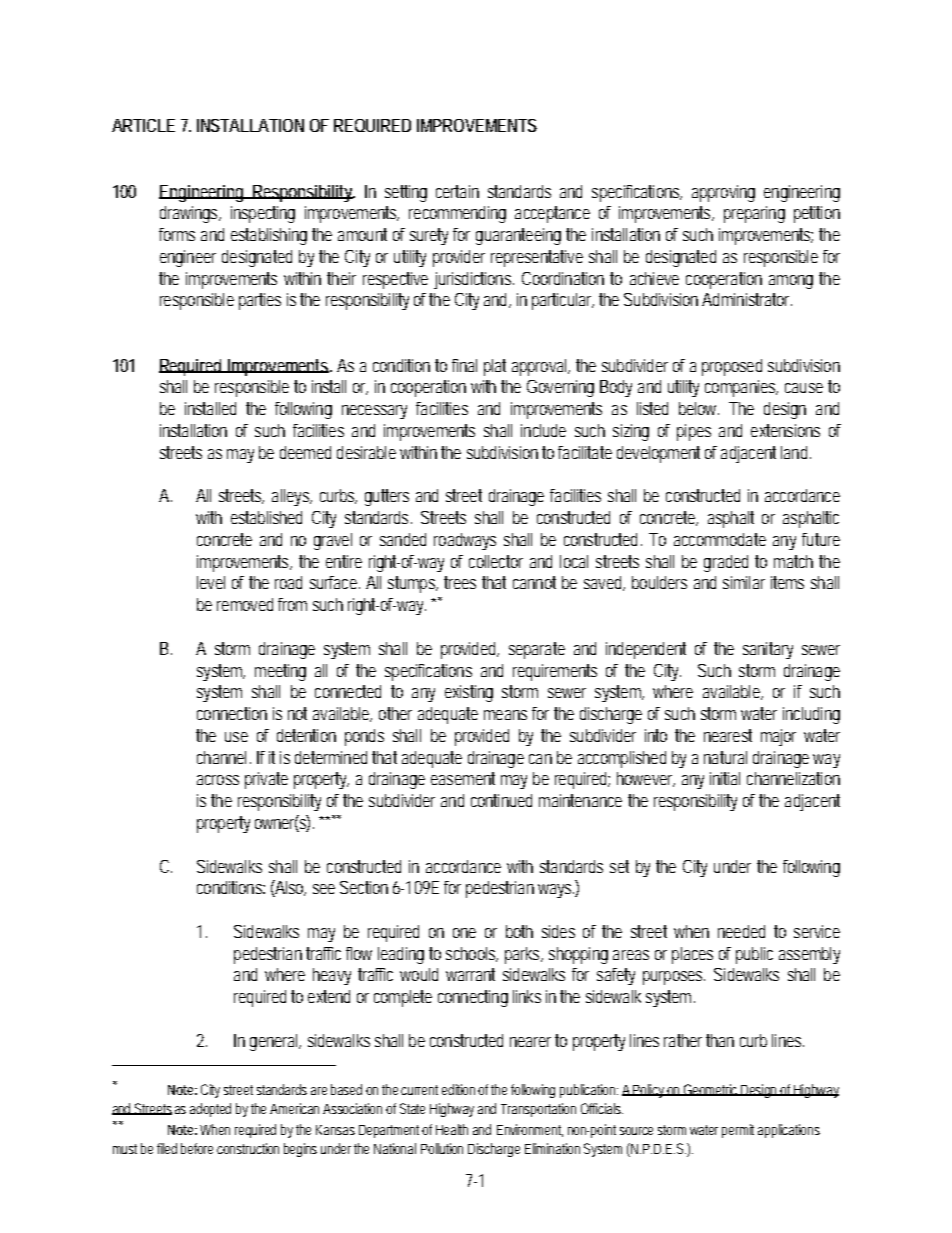  Describe the element at coordinates (143, 125) in the screenshot. I see `ARTICLE` at that location.
